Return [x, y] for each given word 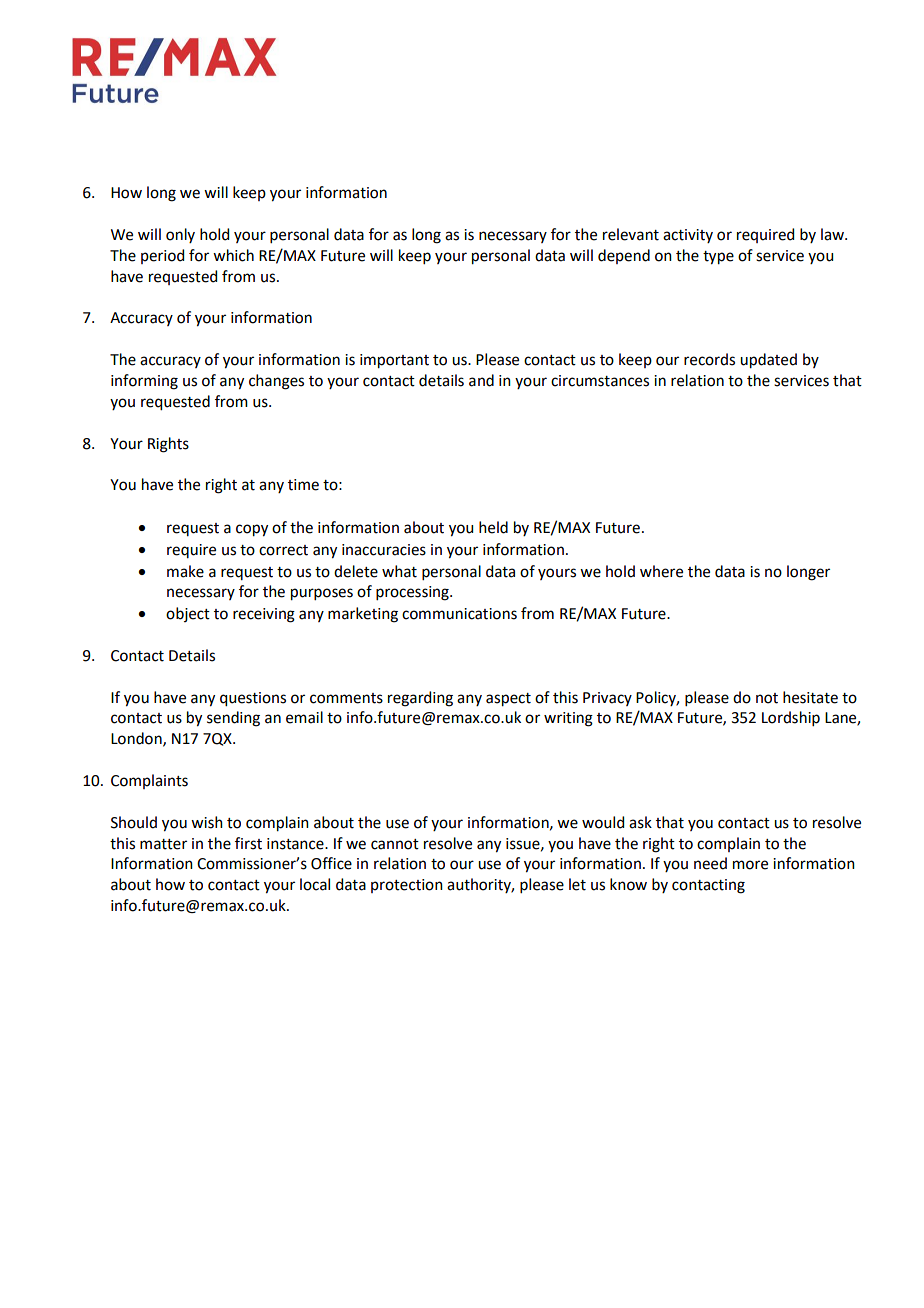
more [750, 865]
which [233, 255]
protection [407, 886]
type [718, 258]
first [248, 843]
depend [624, 256]
